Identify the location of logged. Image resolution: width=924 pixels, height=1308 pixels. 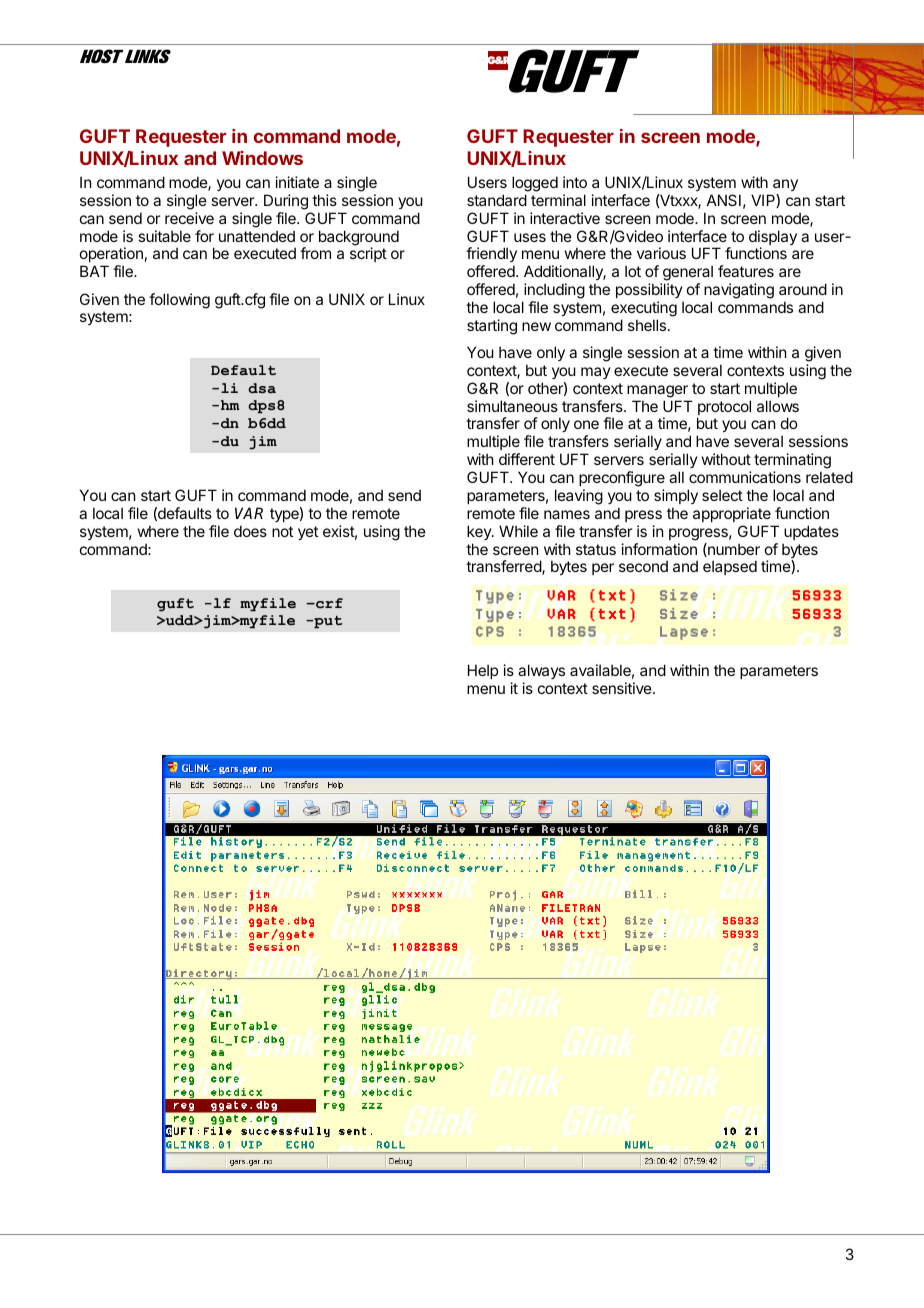
(535, 184).
